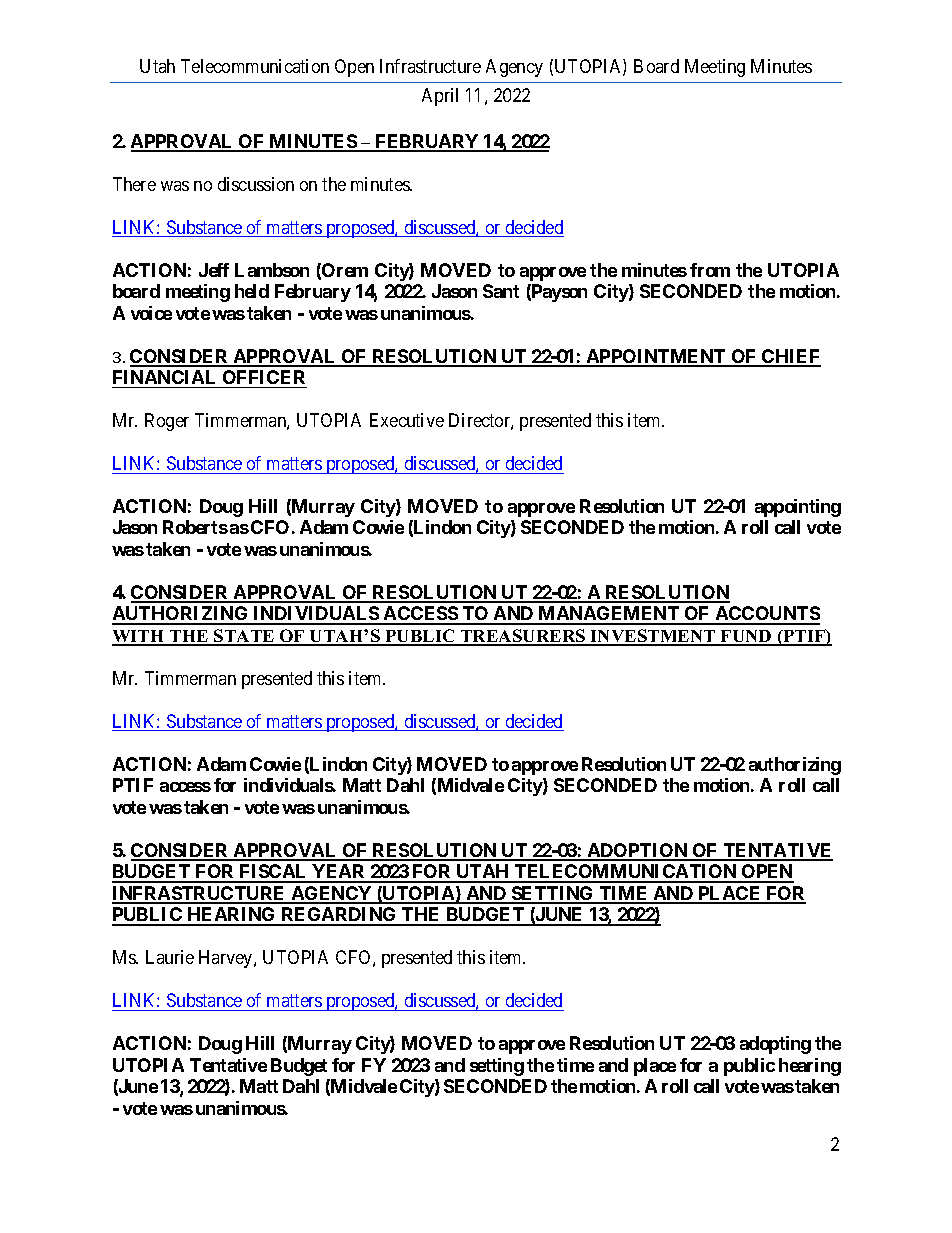 The width and height of the screenshot is (952, 1233). Describe the element at coordinates (609, 615) in the screenshot. I see `MANAGEMENT` at that location.
